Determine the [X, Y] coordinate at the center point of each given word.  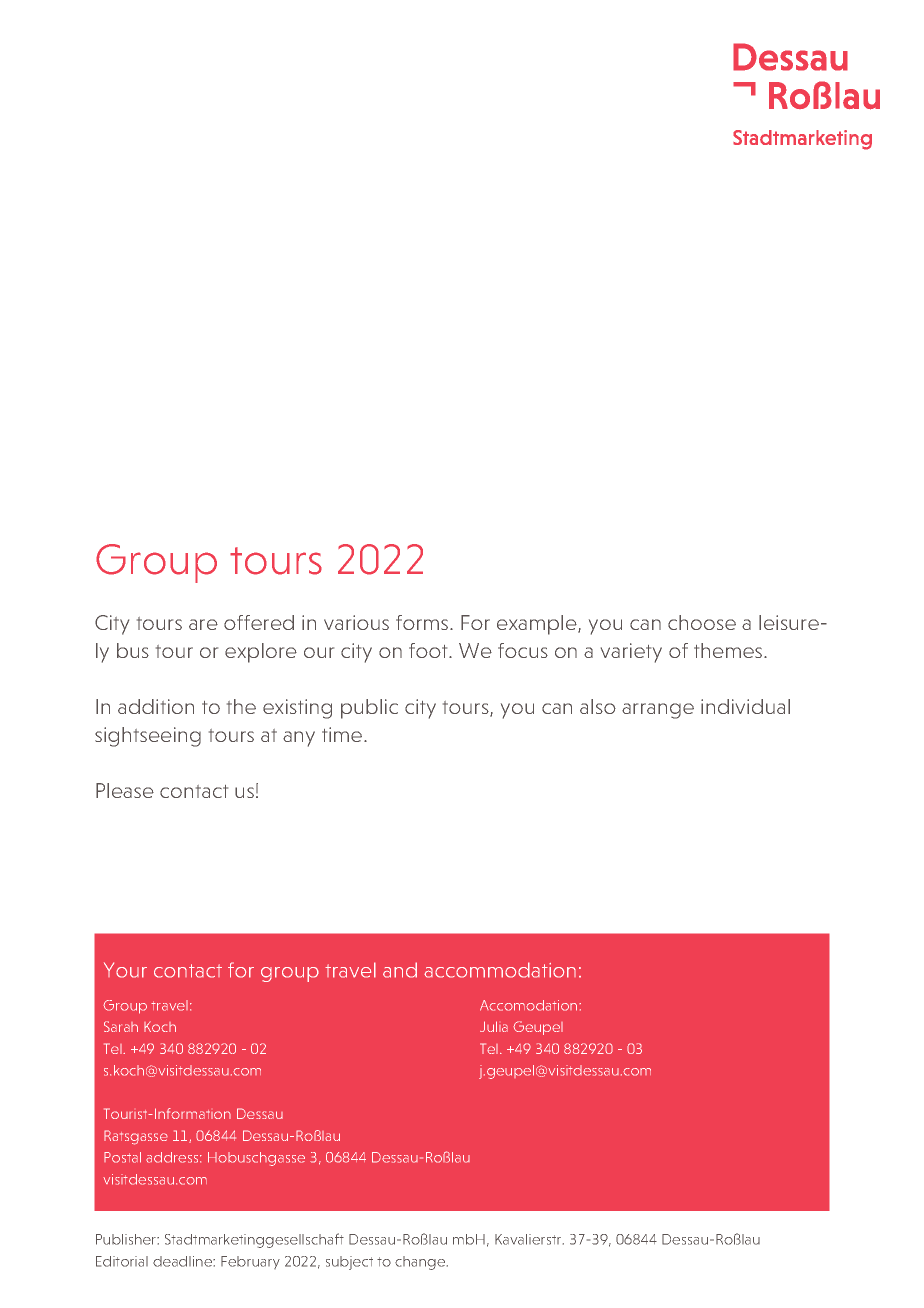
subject [349, 1263]
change [421, 1263]
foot [429, 650]
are [203, 624]
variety [631, 653]
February [250, 1262]
